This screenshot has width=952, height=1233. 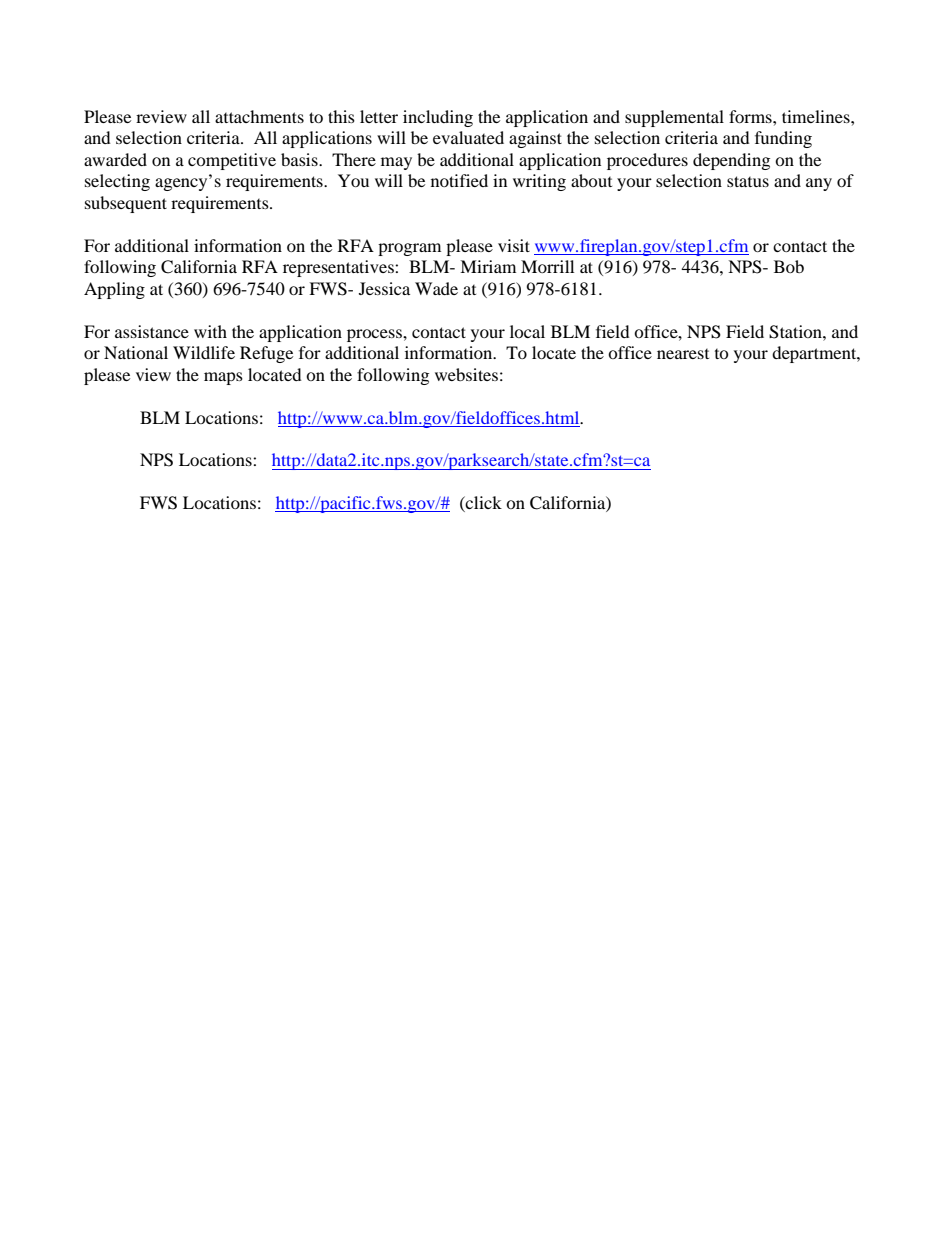 I want to click on attachments, so click(x=259, y=116).
